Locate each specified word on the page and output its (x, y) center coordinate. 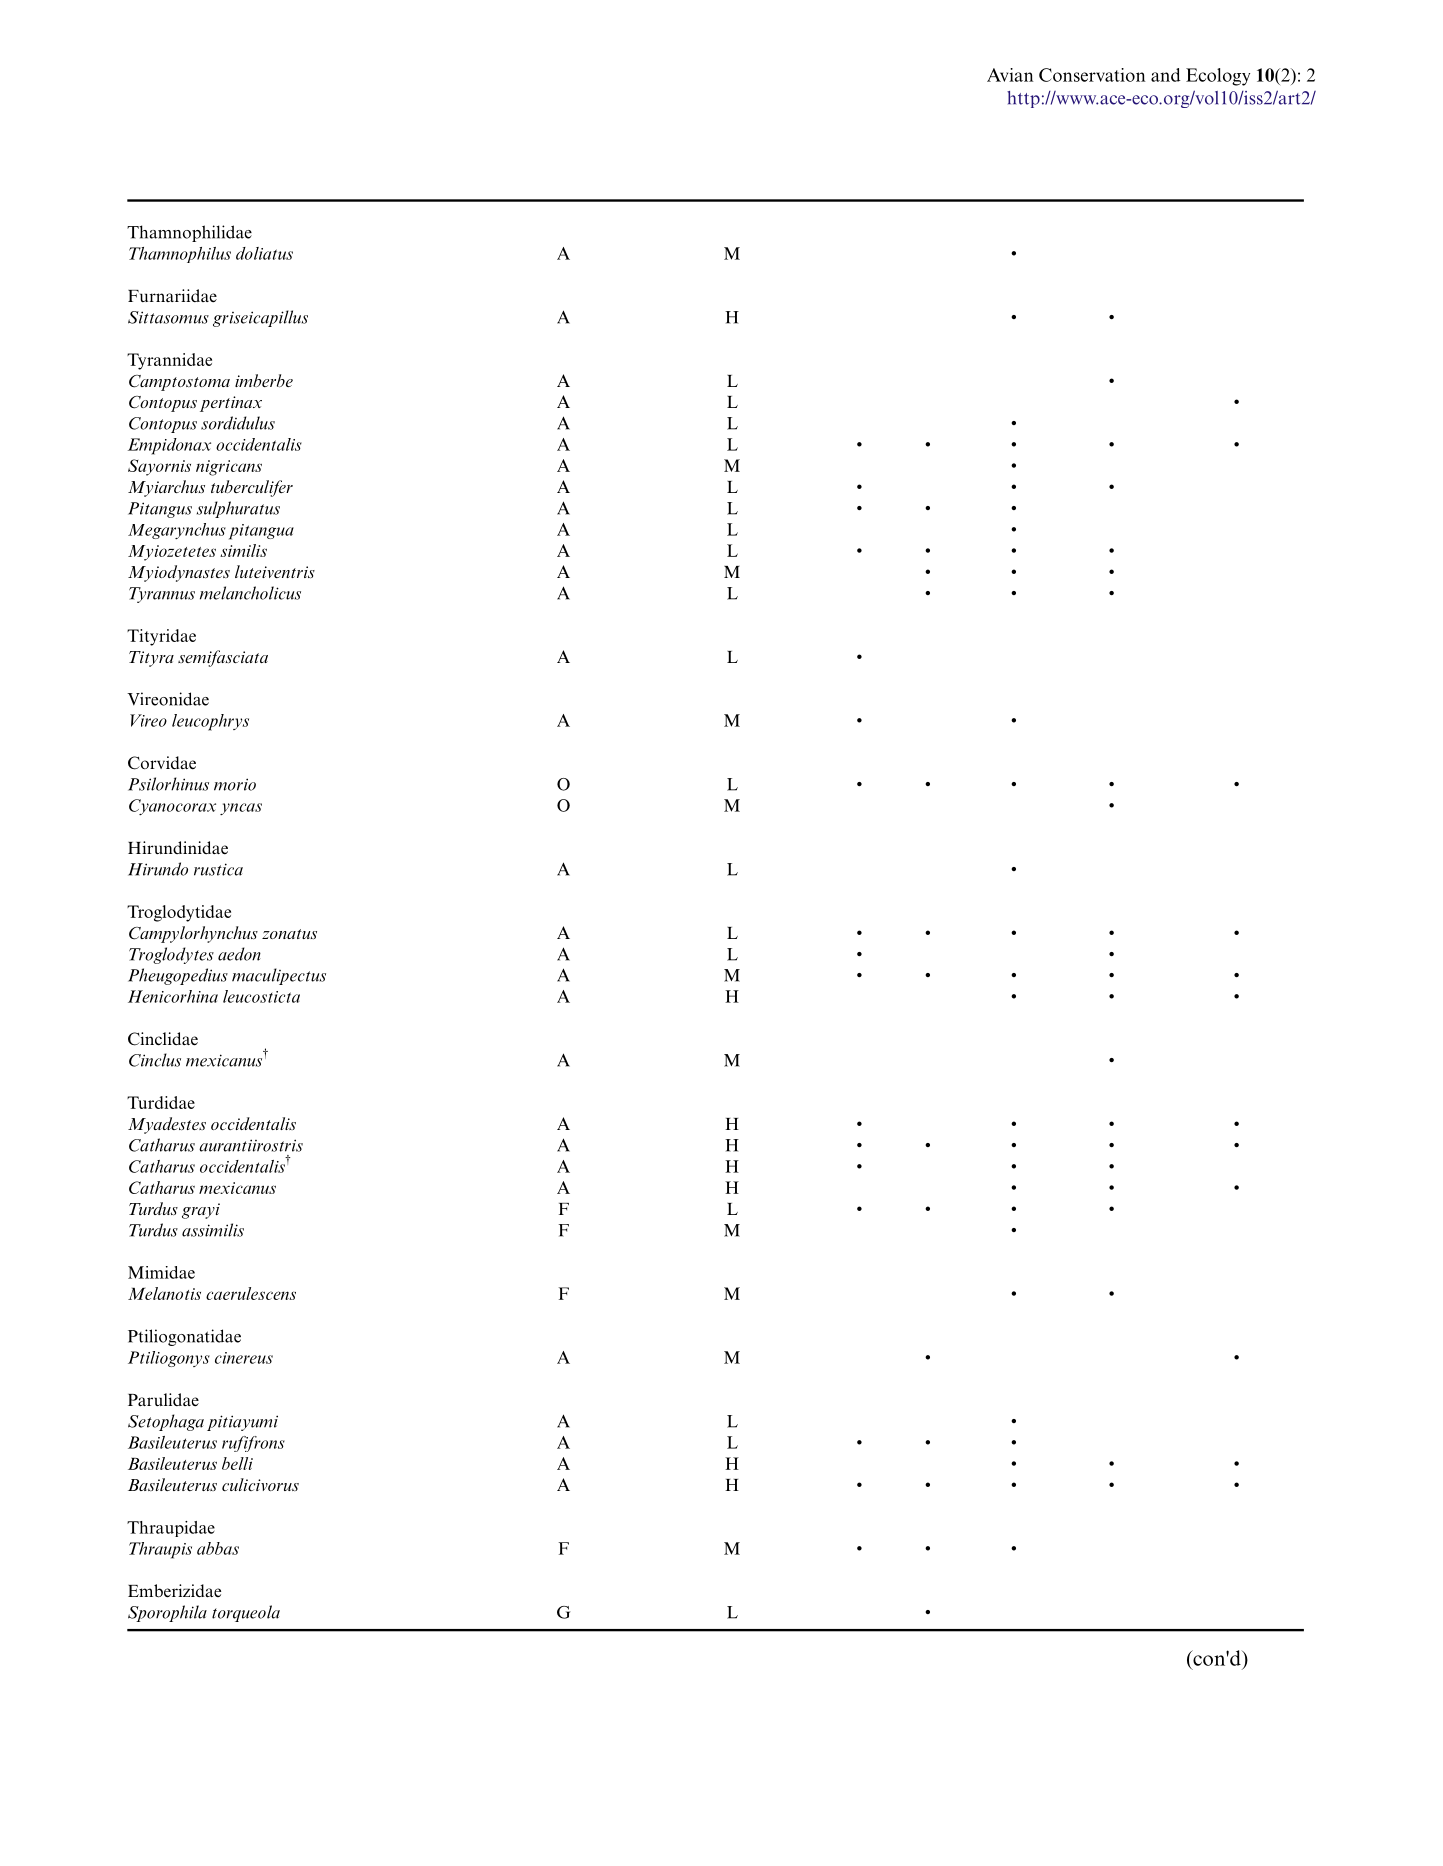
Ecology (1218, 77)
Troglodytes (171, 955)
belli (237, 1463)
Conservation (1092, 75)
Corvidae (162, 763)
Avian (1010, 75)
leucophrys (210, 722)
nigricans (229, 468)
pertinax (231, 404)
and (1166, 75)
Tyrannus (162, 595)
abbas (218, 1548)
